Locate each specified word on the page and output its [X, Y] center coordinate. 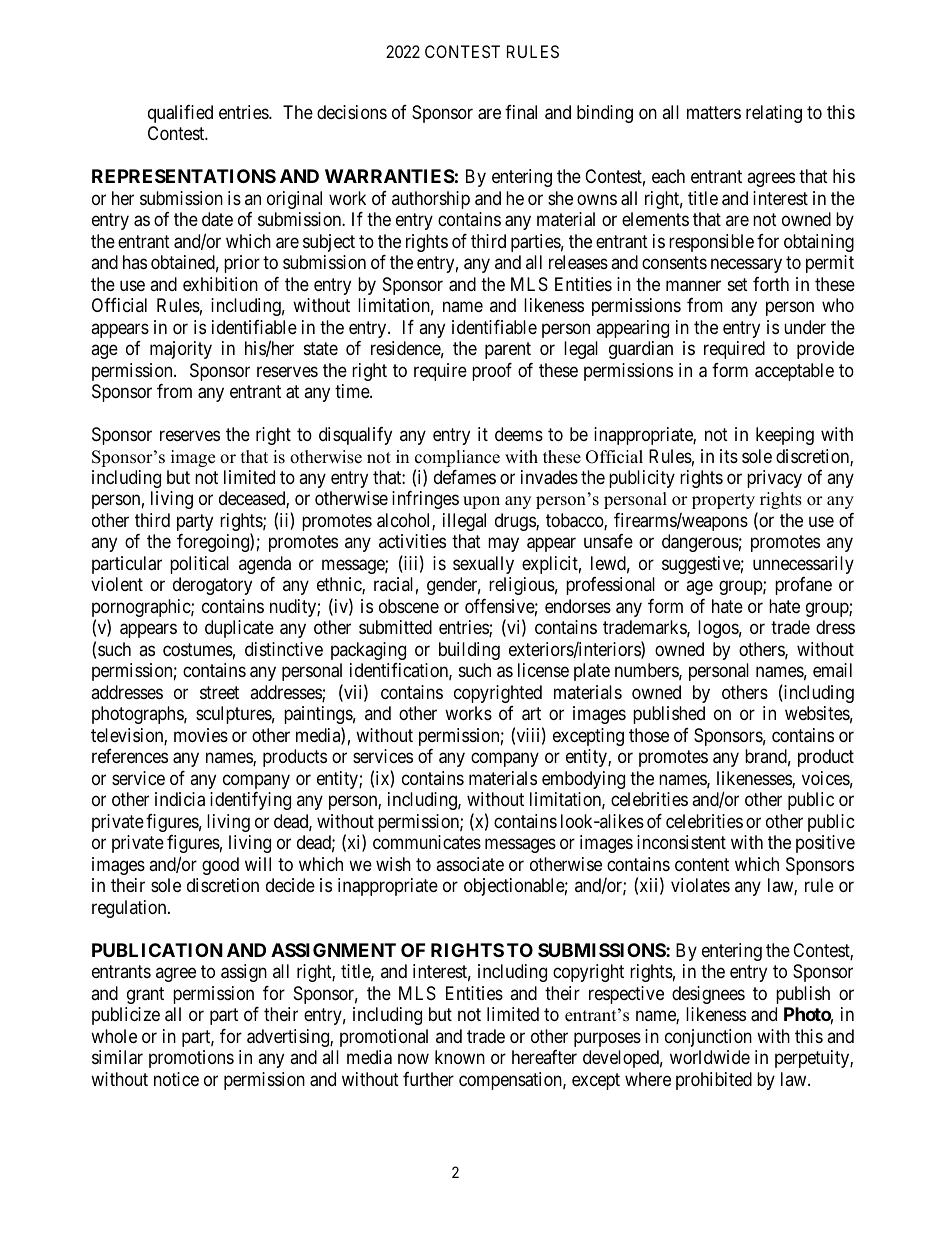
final [521, 112]
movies [201, 735]
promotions [191, 1059]
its [729, 456]
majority [181, 350]
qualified [180, 114]
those [649, 735]
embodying [583, 780]
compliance [457, 458]
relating [774, 114]
